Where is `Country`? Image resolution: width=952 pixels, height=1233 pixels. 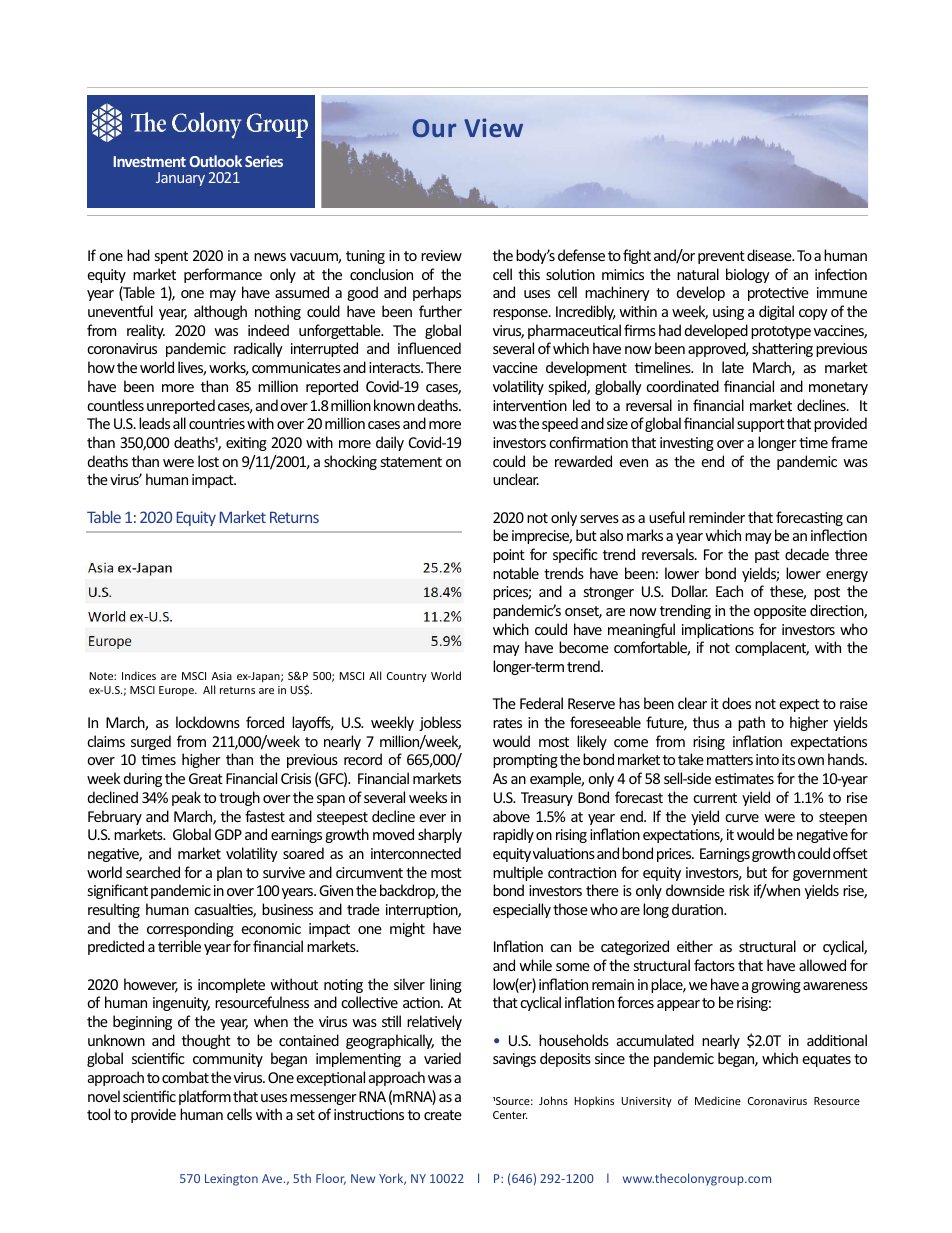 Country is located at coordinates (407, 677).
